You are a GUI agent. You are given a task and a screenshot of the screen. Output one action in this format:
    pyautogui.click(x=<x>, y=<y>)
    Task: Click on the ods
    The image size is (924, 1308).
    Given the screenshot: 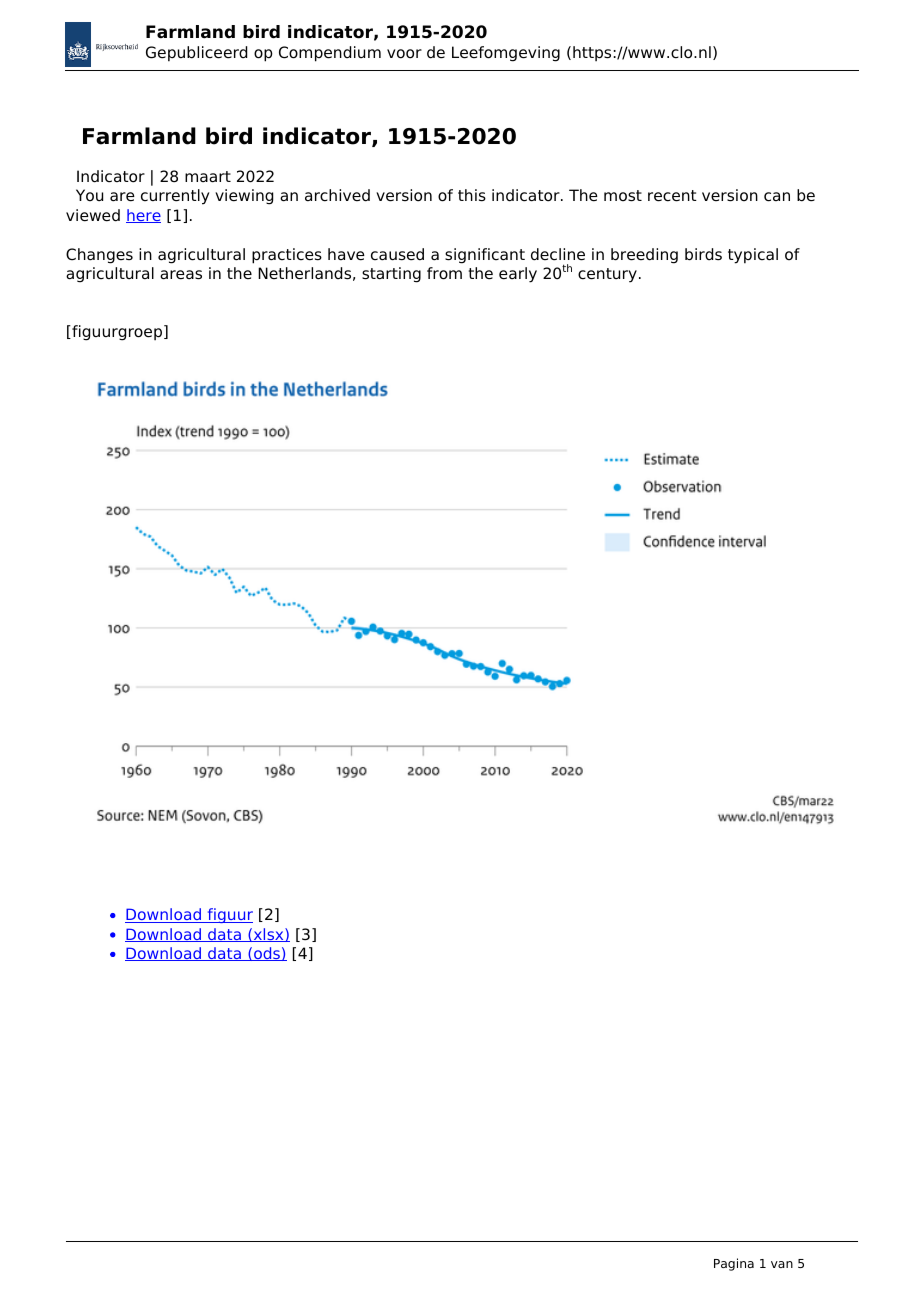 What is the action you would take?
    pyautogui.click(x=267, y=954)
